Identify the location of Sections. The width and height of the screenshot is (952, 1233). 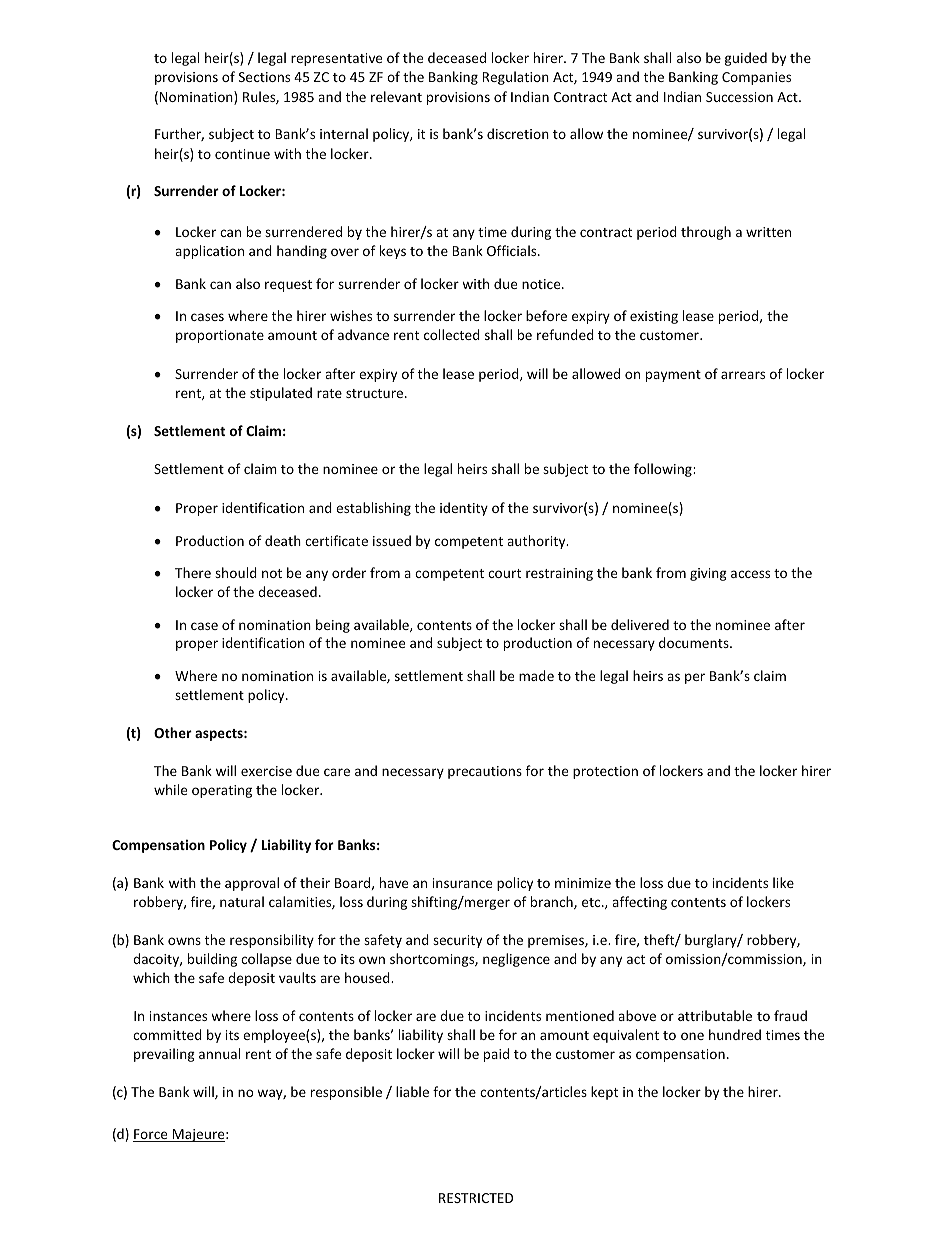
(264, 77).
